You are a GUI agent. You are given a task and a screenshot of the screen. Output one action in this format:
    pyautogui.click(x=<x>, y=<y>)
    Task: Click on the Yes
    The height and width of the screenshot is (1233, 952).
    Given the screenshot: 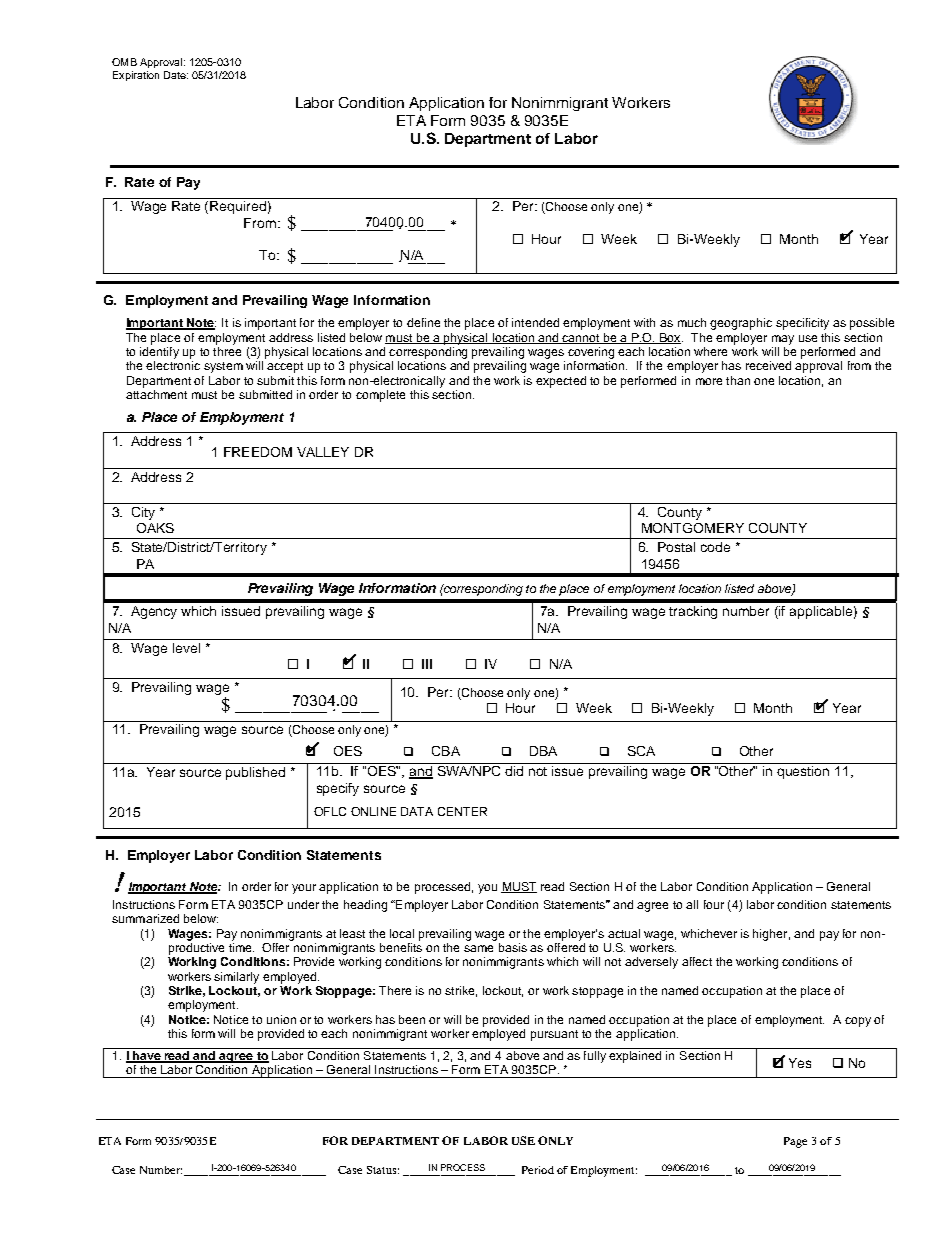 What is the action you would take?
    pyautogui.click(x=800, y=1063)
